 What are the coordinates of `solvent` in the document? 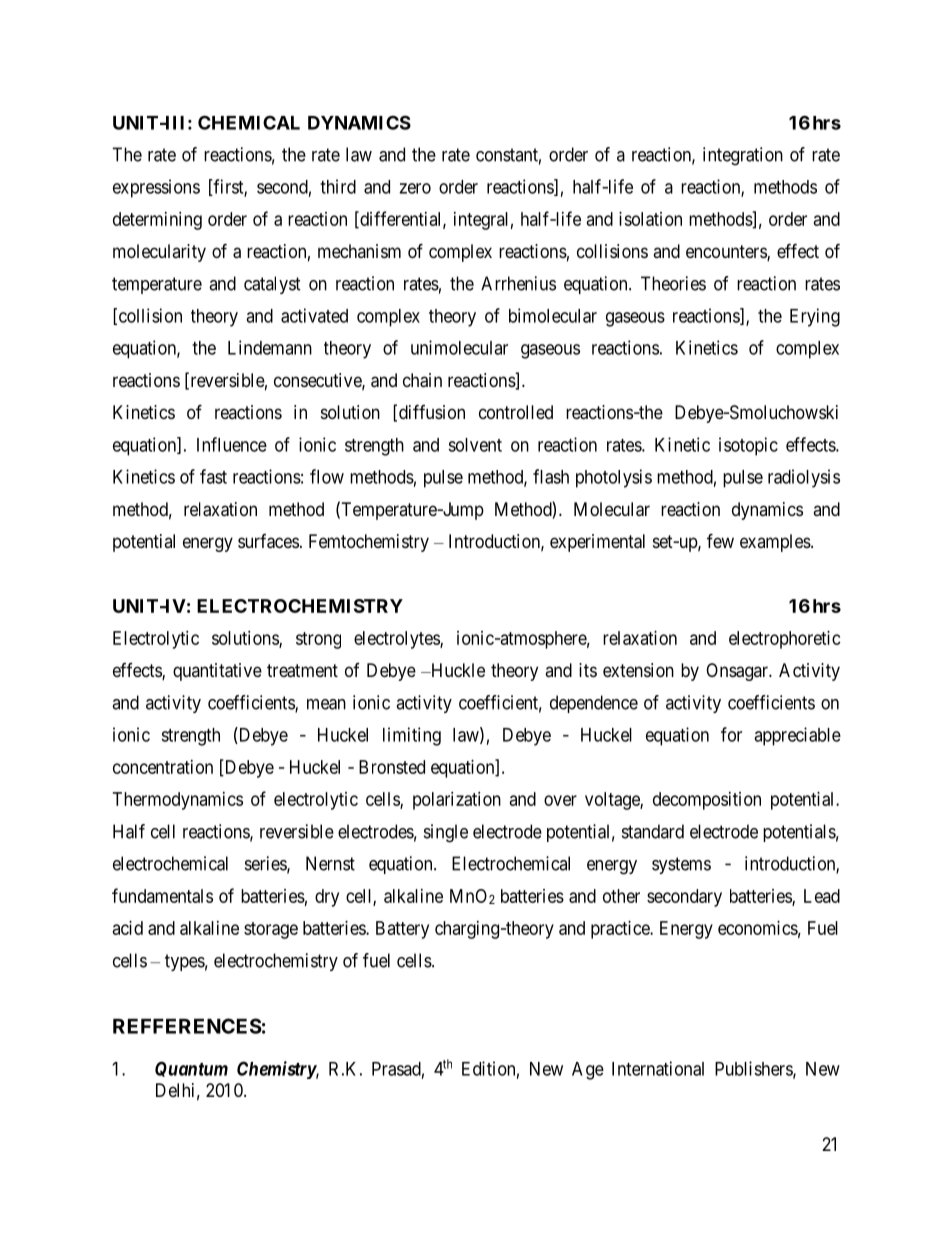 It's located at (475, 445).
